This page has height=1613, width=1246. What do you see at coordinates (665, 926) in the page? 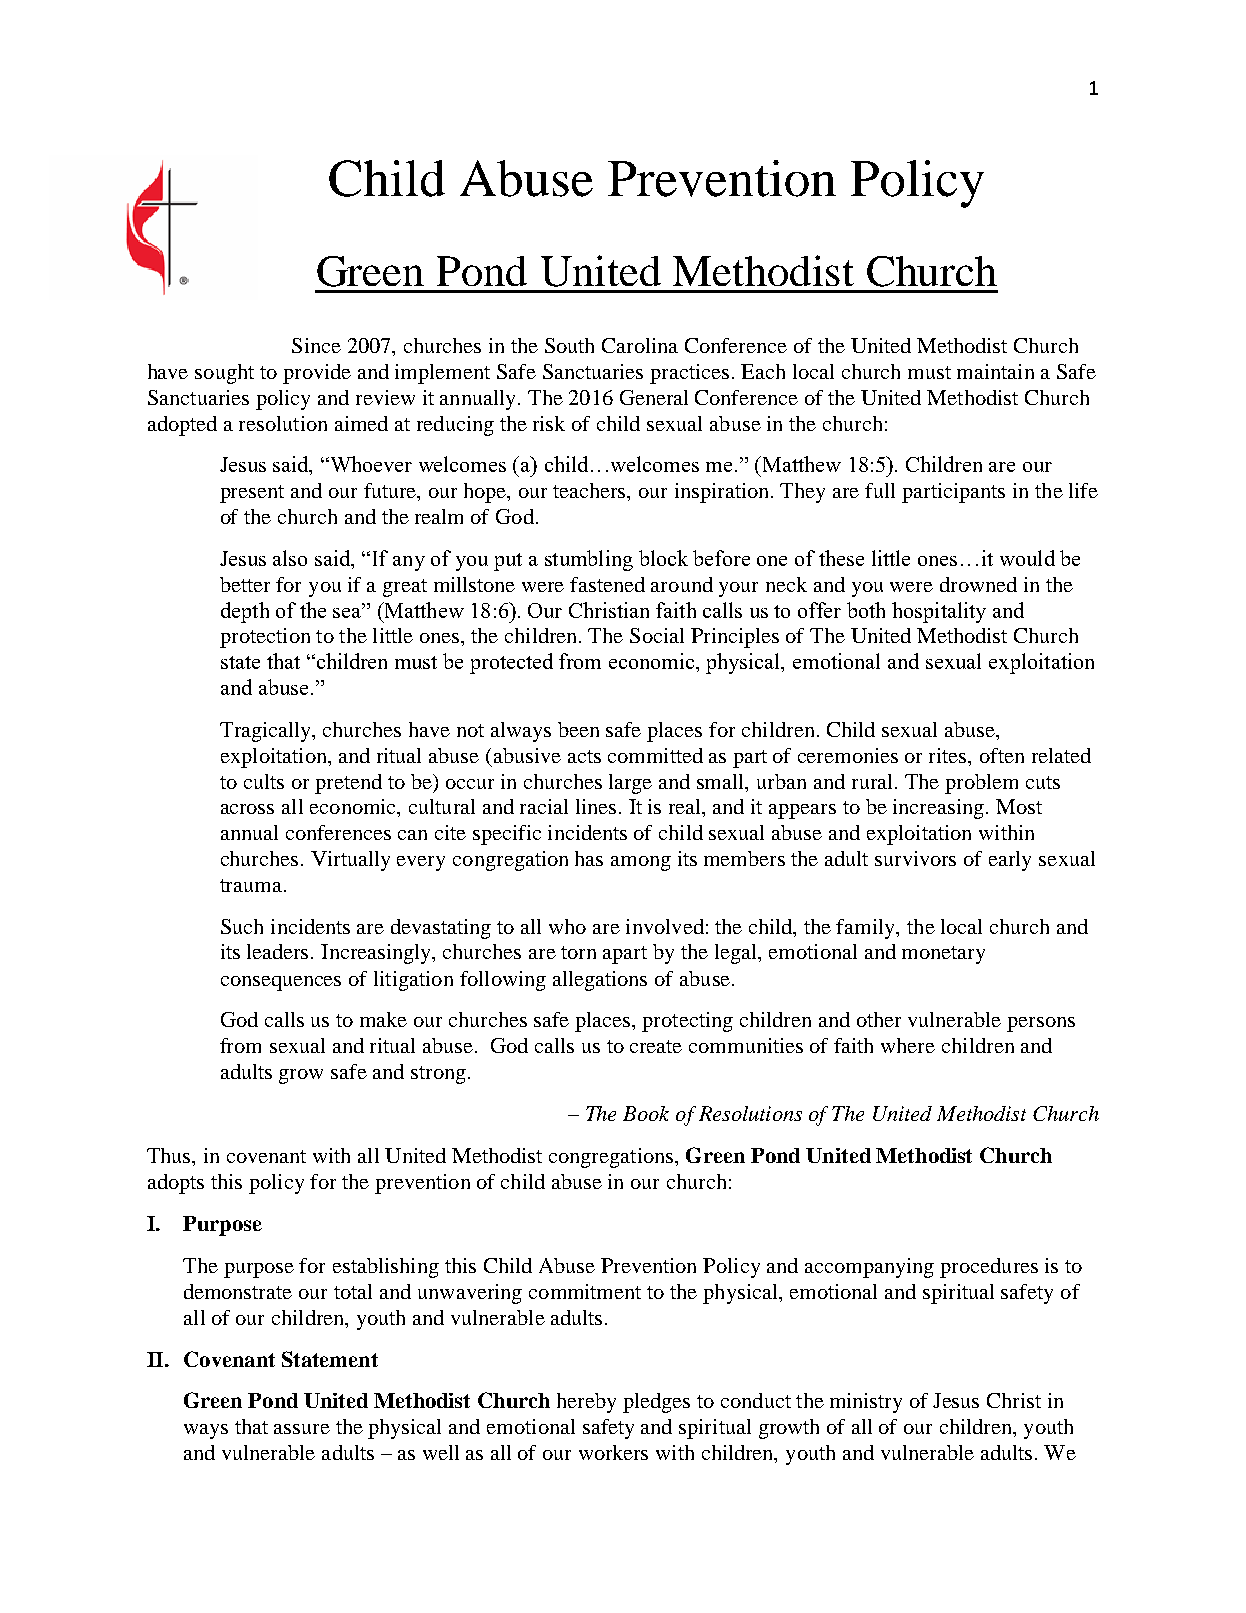
I see `involved` at bounding box center [665, 926].
